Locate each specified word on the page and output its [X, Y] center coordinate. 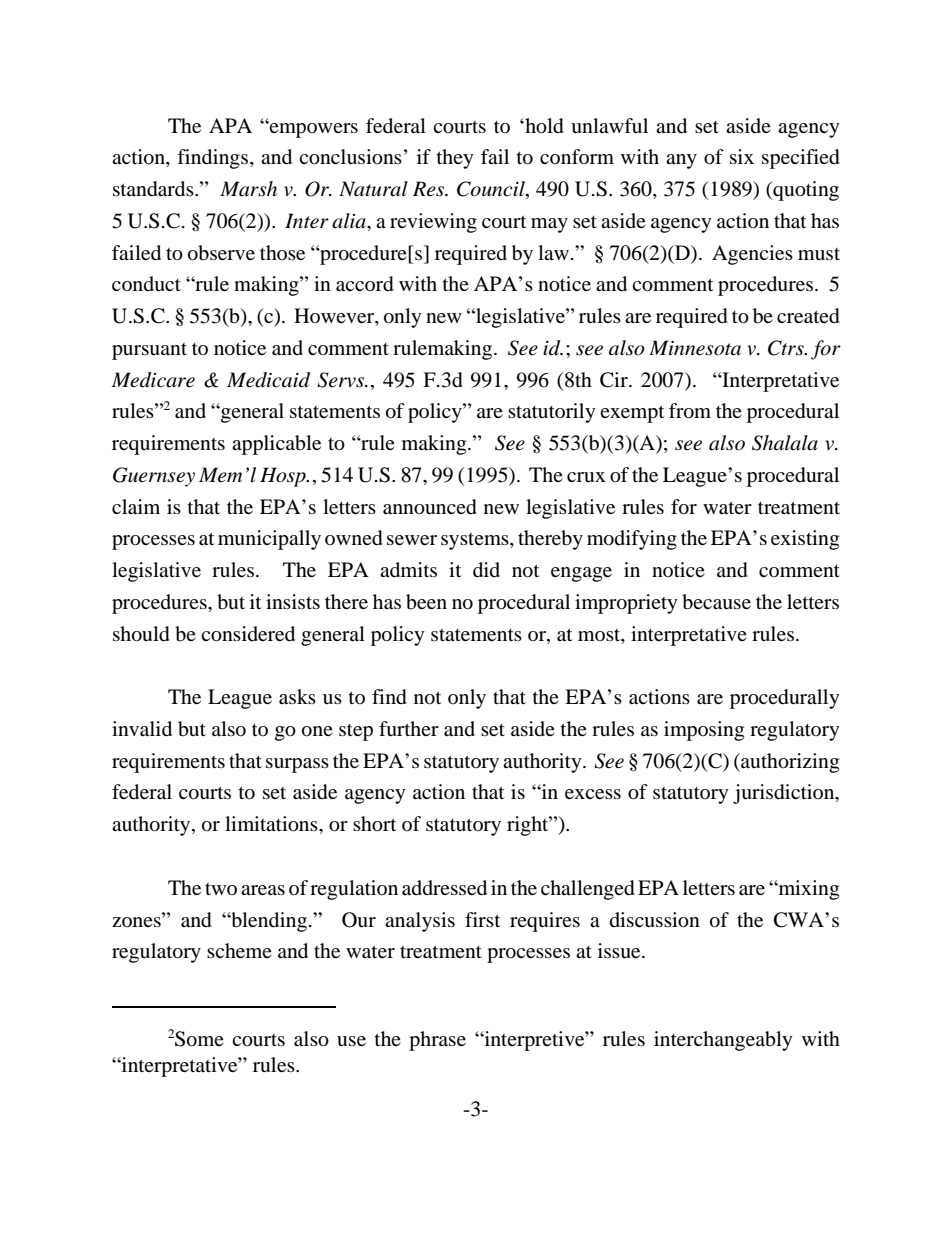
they [455, 159]
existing [805, 540]
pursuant [149, 351]
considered [248, 634]
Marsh [248, 189]
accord [365, 284]
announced [430, 507]
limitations [272, 824]
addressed [444, 888]
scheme [239, 950]
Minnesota [695, 348]
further [409, 729]
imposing [704, 731]
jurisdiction [785, 794]
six [742, 156]
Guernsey [154, 477]
